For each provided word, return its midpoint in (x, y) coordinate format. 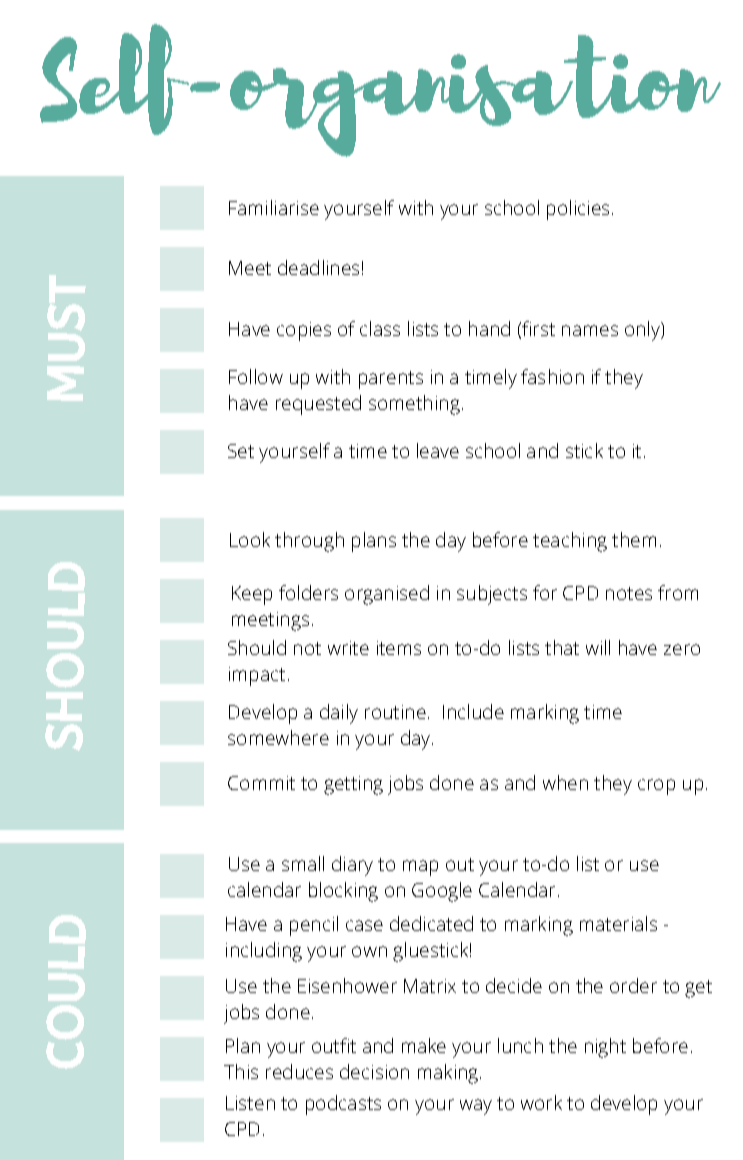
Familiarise (274, 207)
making (448, 1074)
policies (578, 210)
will (598, 647)
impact (257, 676)
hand (489, 328)
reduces (299, 1071)
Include (473, 711)
